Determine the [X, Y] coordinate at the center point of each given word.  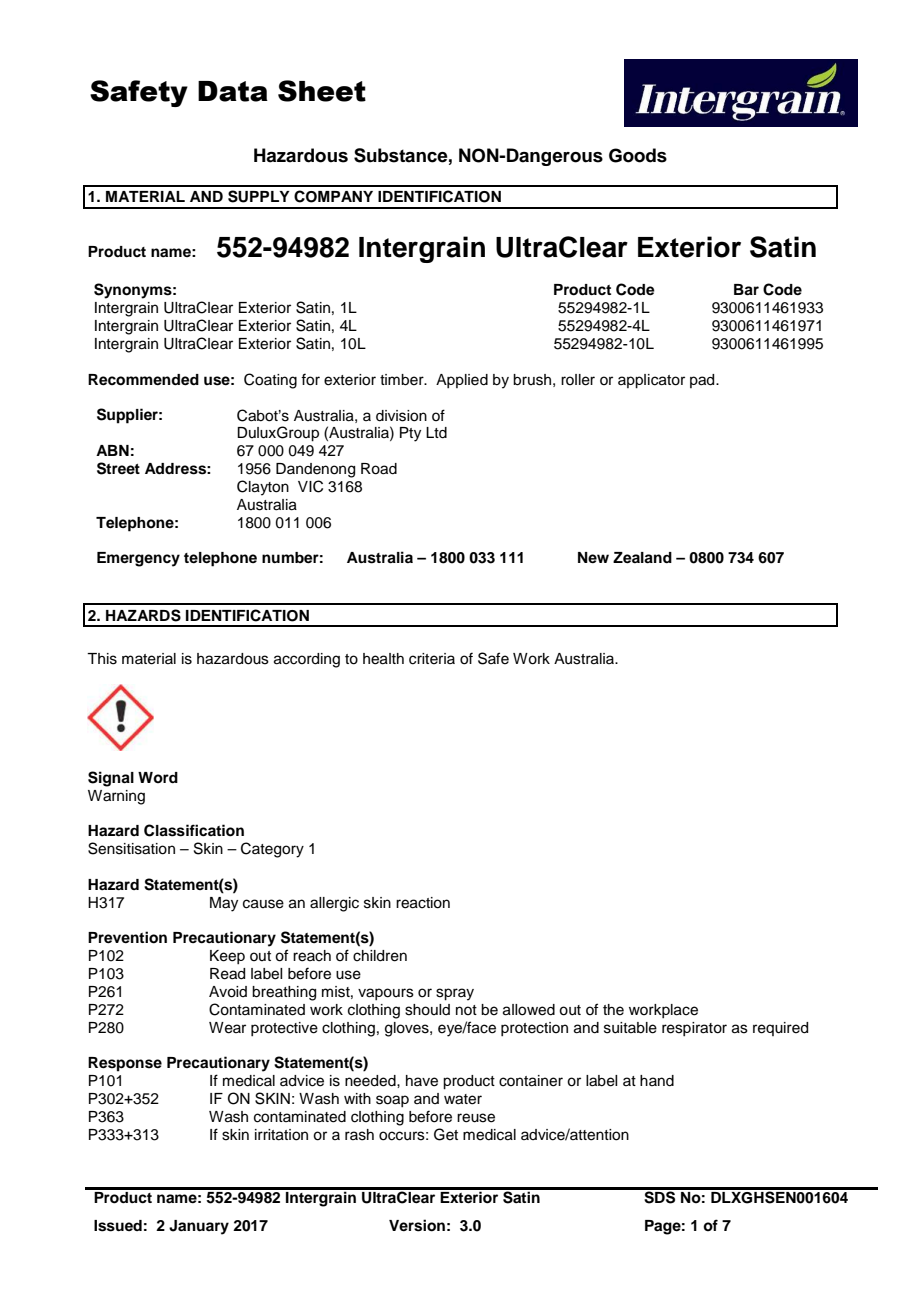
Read [227, 974]
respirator [694, 1029]
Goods [638, 155]
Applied [462, 381]
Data [233, 91]
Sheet [322, 91]
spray [455, 994]
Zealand [642, 558]
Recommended [143, 380]
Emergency [138, 559]
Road [379, 469]
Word [158, 777]
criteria [432, 659]
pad [703, 381]
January [199, 1227]
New [593, 557]
